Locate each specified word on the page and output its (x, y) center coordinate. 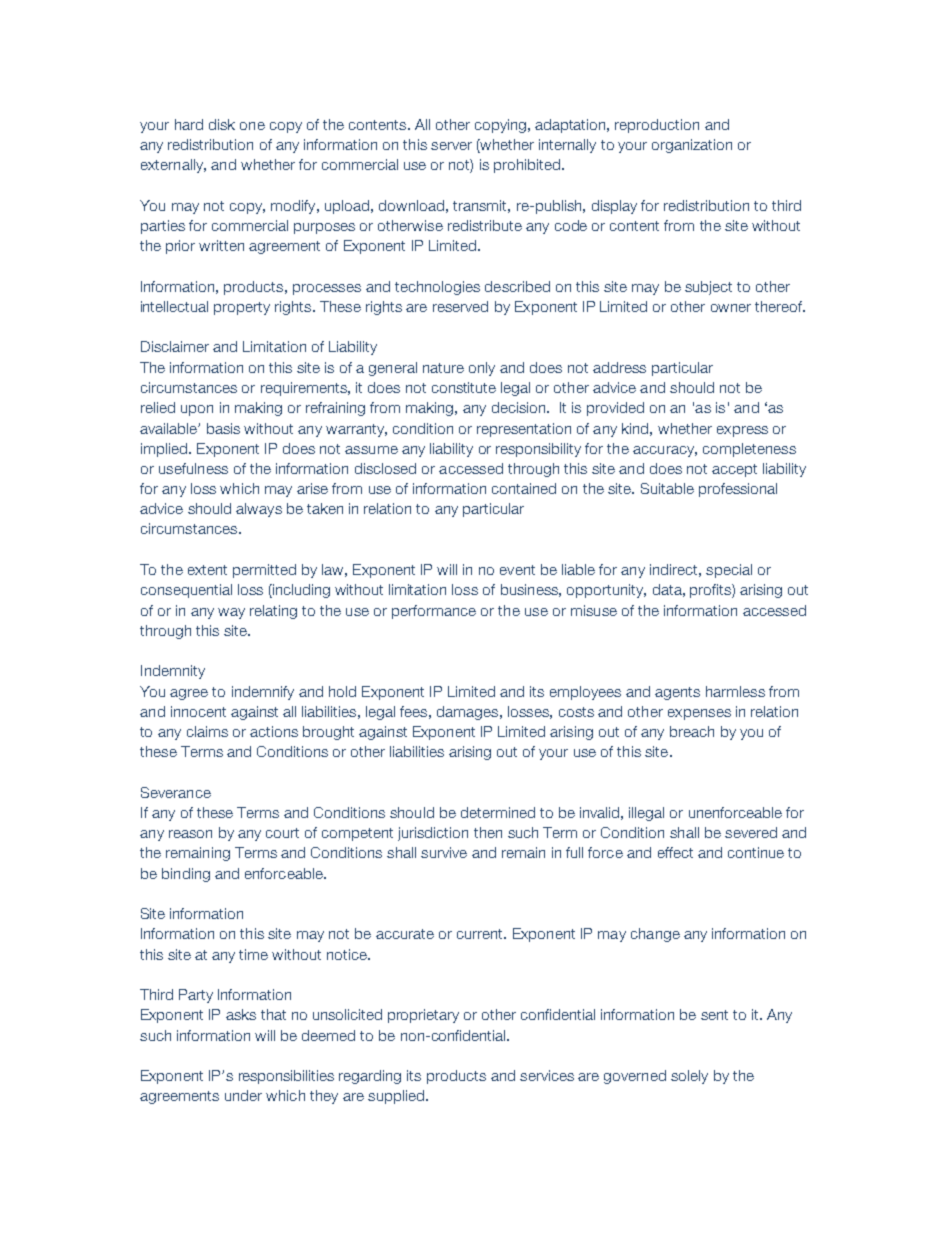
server (451, 146)
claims (207, 731)
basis (223, 428)
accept (734, 470)
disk (222, 124)
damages (467, 713)
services (547, 1075)
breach (692, 731)
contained (524, 488)
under (243, 1095)
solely (689, 1077)
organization (692, 146)
